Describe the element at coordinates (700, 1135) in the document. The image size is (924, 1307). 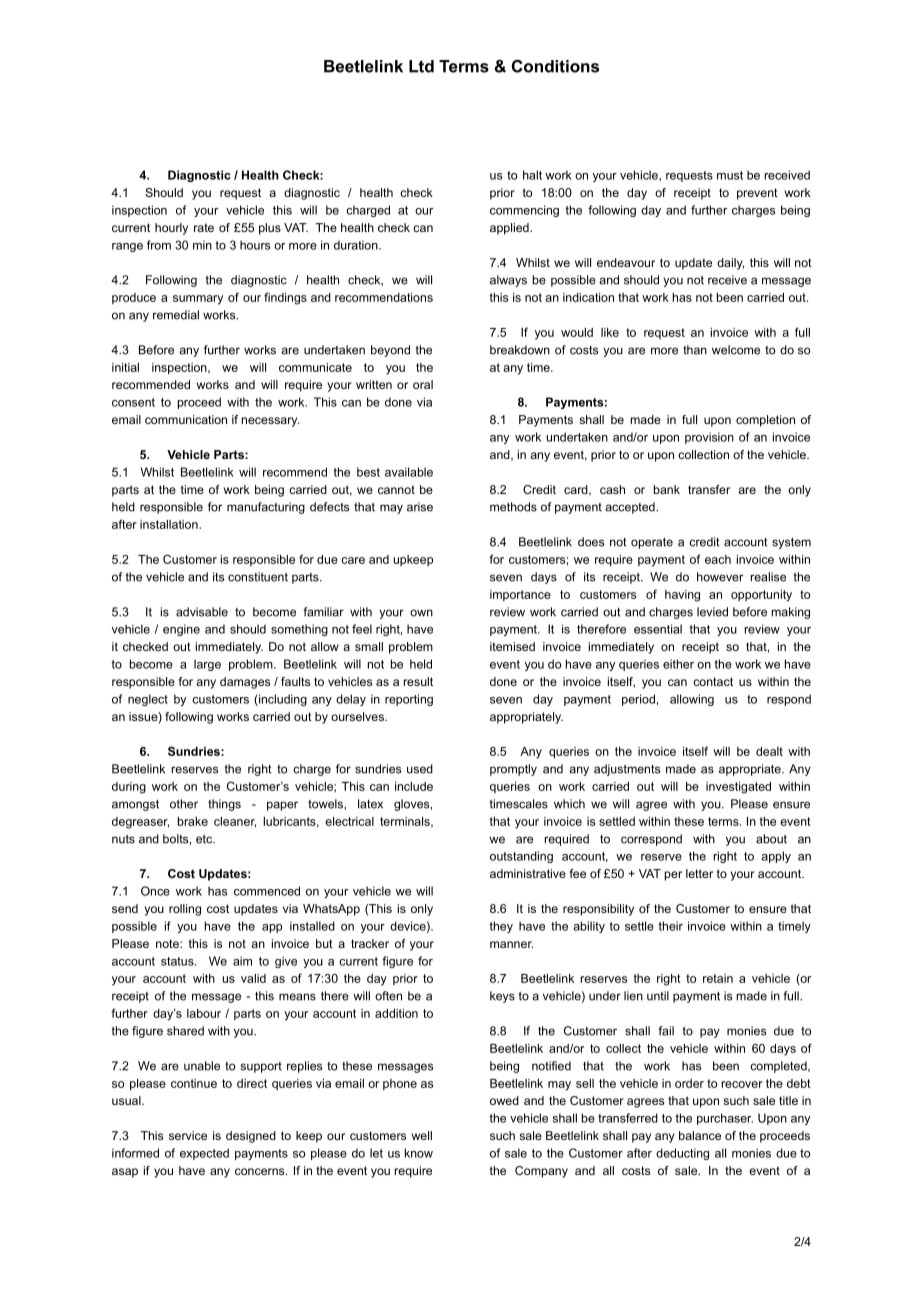
I see `balance` at that location.
